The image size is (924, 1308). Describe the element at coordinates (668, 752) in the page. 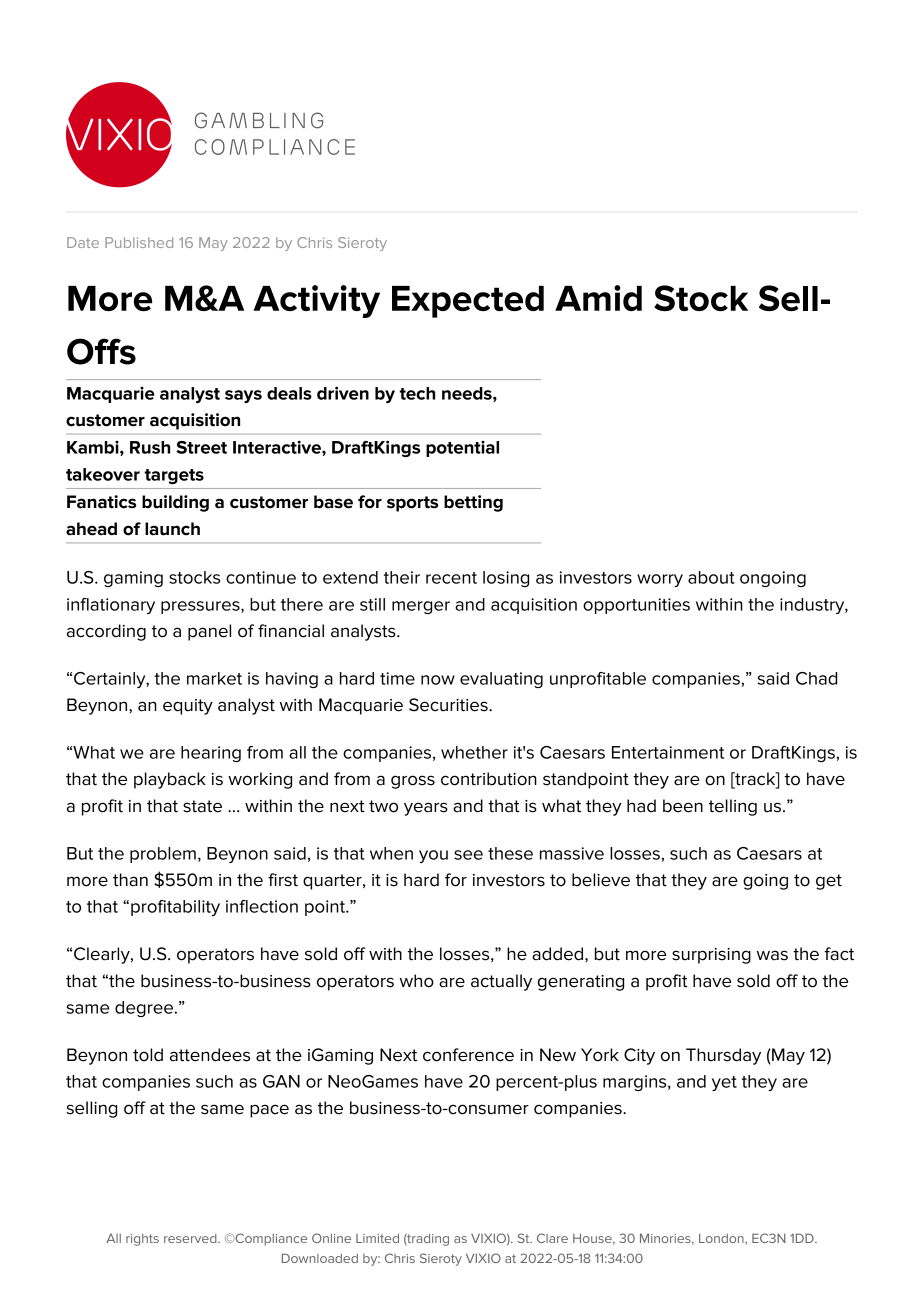

I see `Entertainment` at that location.
